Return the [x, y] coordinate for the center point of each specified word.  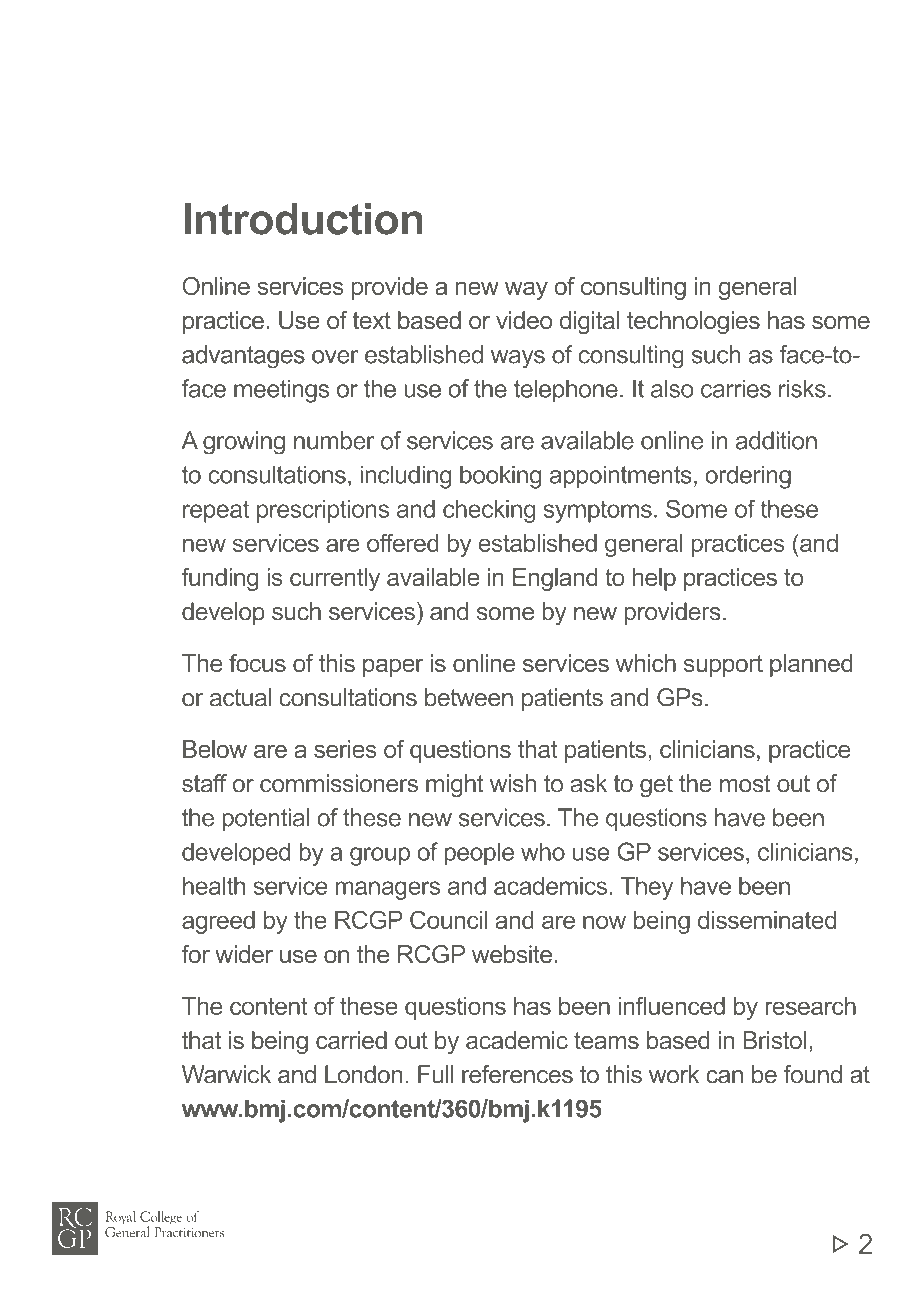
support [723, 666]
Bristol [774, 1040]
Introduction [303, 219]
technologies [693, 322]
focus [257, 663]
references [517, 1074]
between [469, 697]
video [524, 320]
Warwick [226, 1074]
